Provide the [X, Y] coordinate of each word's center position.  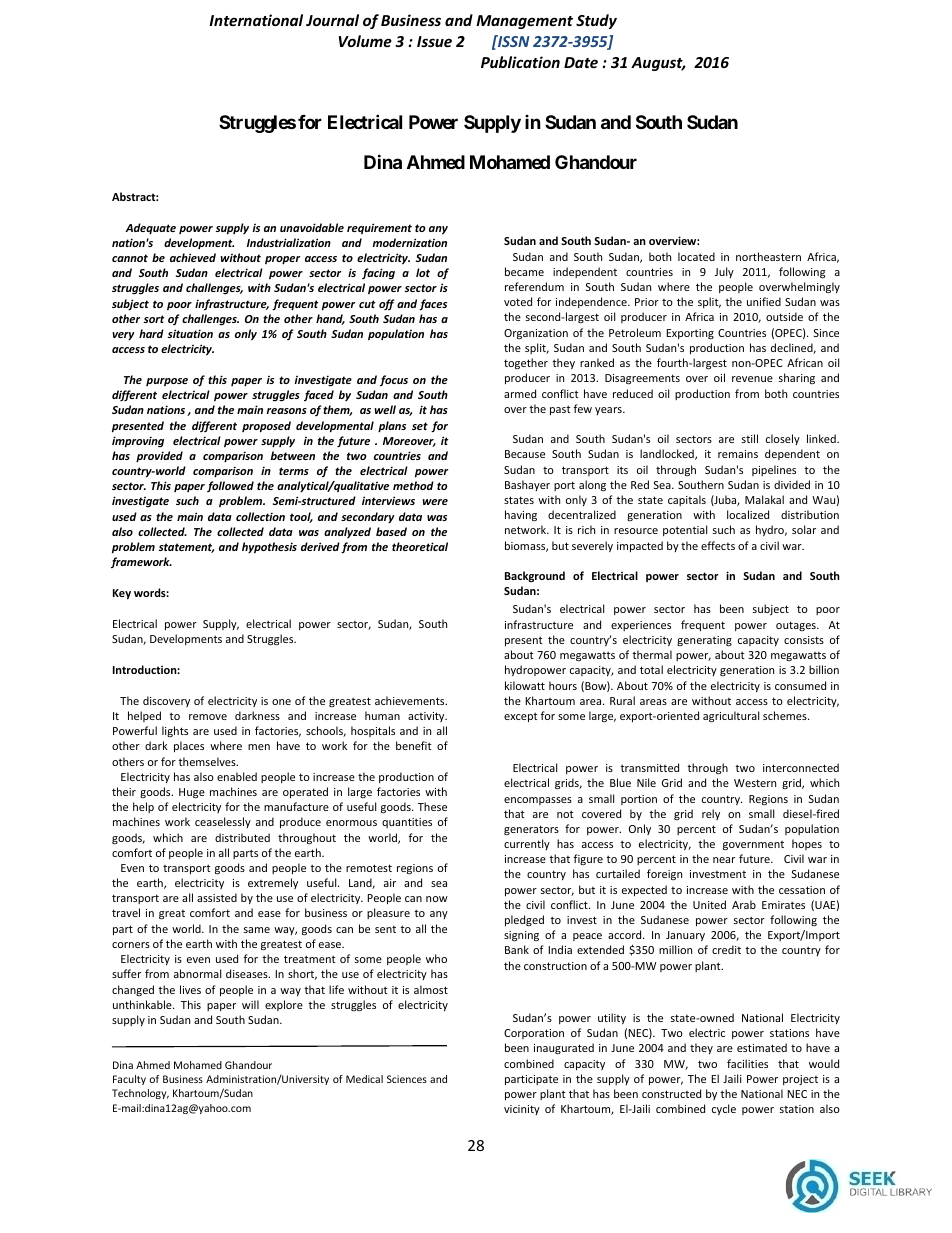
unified [764, 301]
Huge [192, 793]
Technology [140, 1094]
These [432, 806]
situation [190, 333]
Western [755, 783]
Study [596, 21]
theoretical [420, 546]
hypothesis [269, 547]
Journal [332, 20]
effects [718, 545]
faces [433, 305]
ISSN [513, 41]
